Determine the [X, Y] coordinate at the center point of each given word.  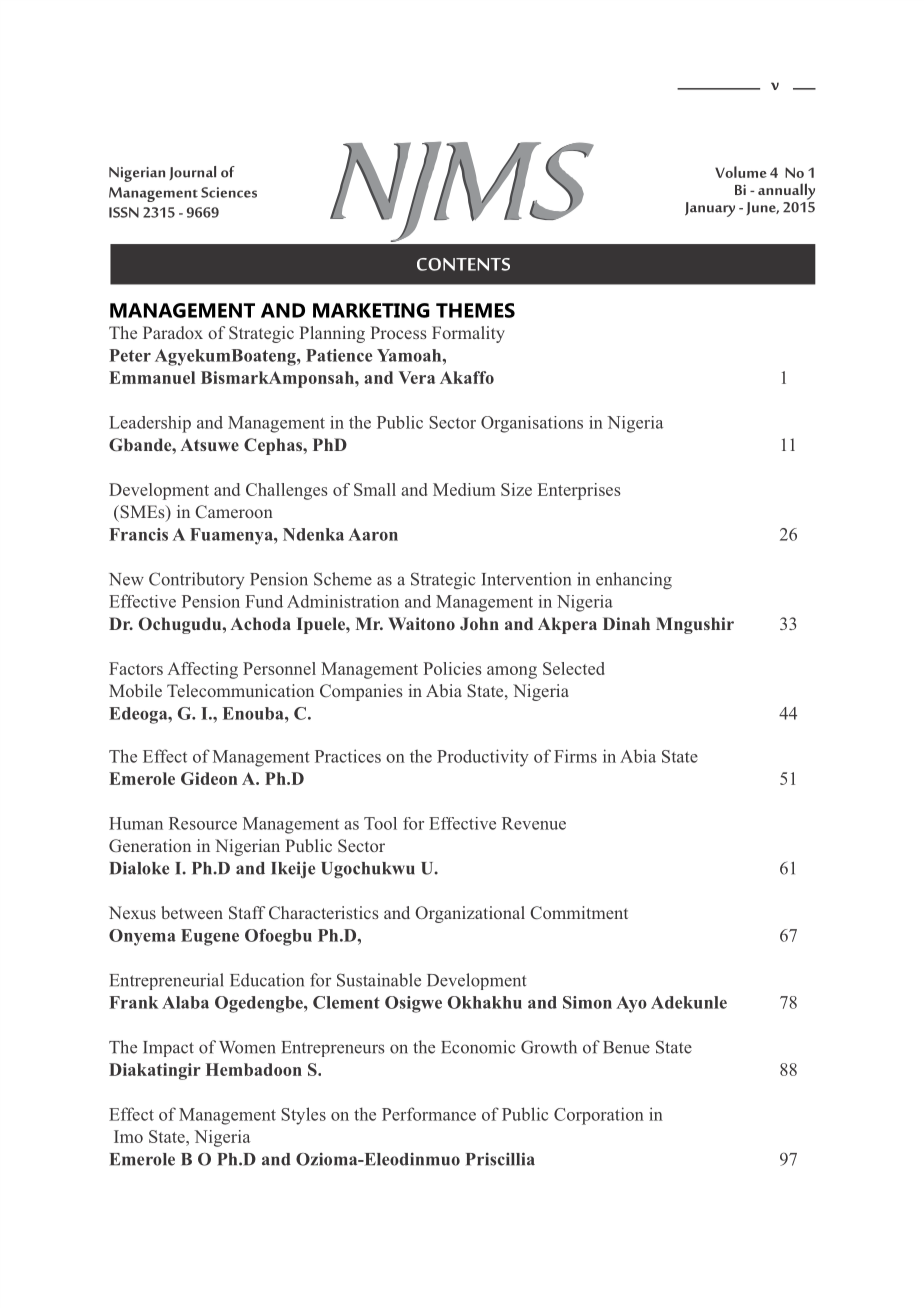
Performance [429, 1114]
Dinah [626, 623]
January [710, 209]
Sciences [229, 192]
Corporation [599, 1116]
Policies [452, 668]
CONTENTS [463, 264]
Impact [168, 1049]
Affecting [202, 670]
